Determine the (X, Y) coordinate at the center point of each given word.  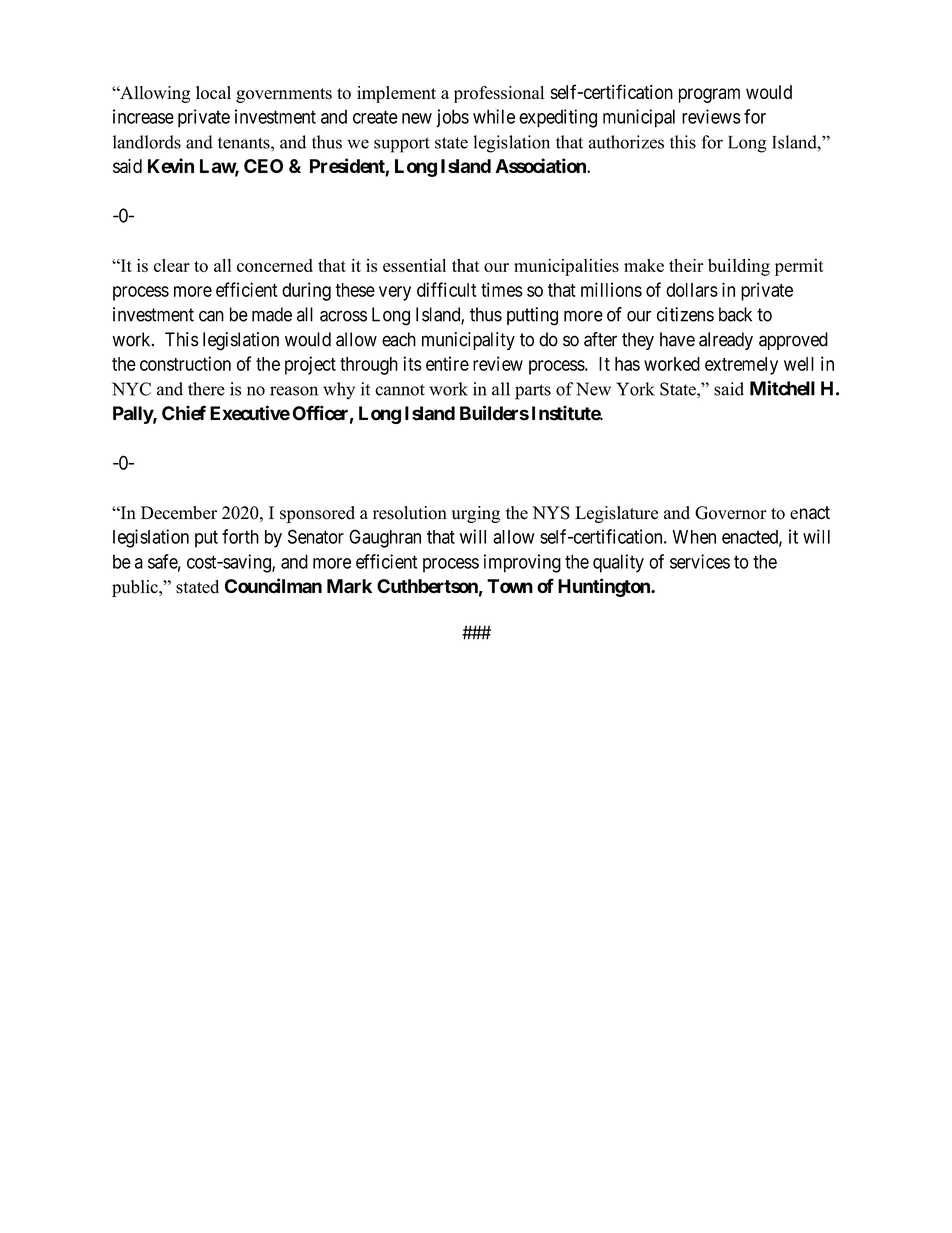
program (709, 95)
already (726, 341)
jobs (452, 118)
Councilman (273, 586)
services (700, 561)
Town (510, 586)
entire (447, 363)
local (213, 93)
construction (185, 363)
